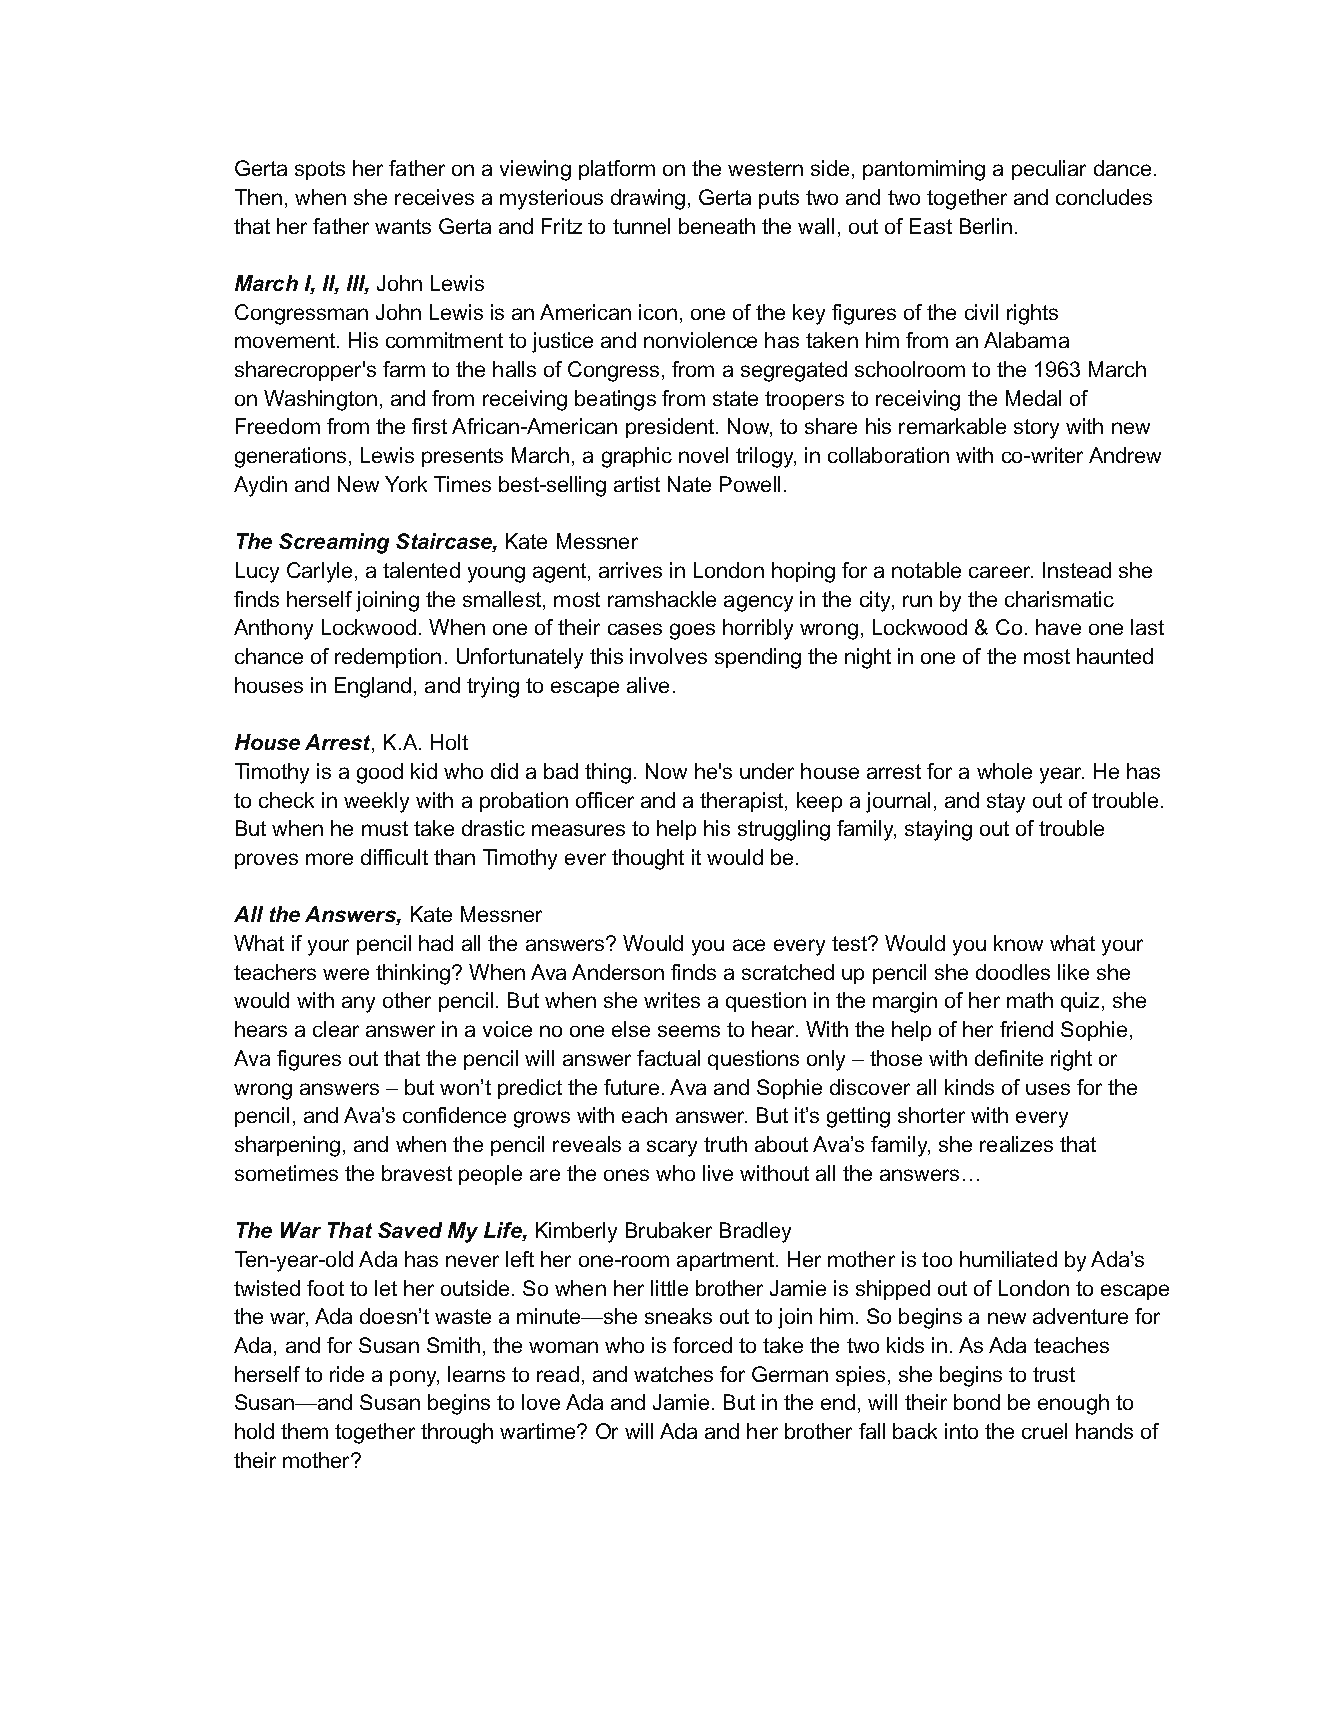  Describe the element at coordinates (347, 1374) in the document. I see `ride` at that location.
